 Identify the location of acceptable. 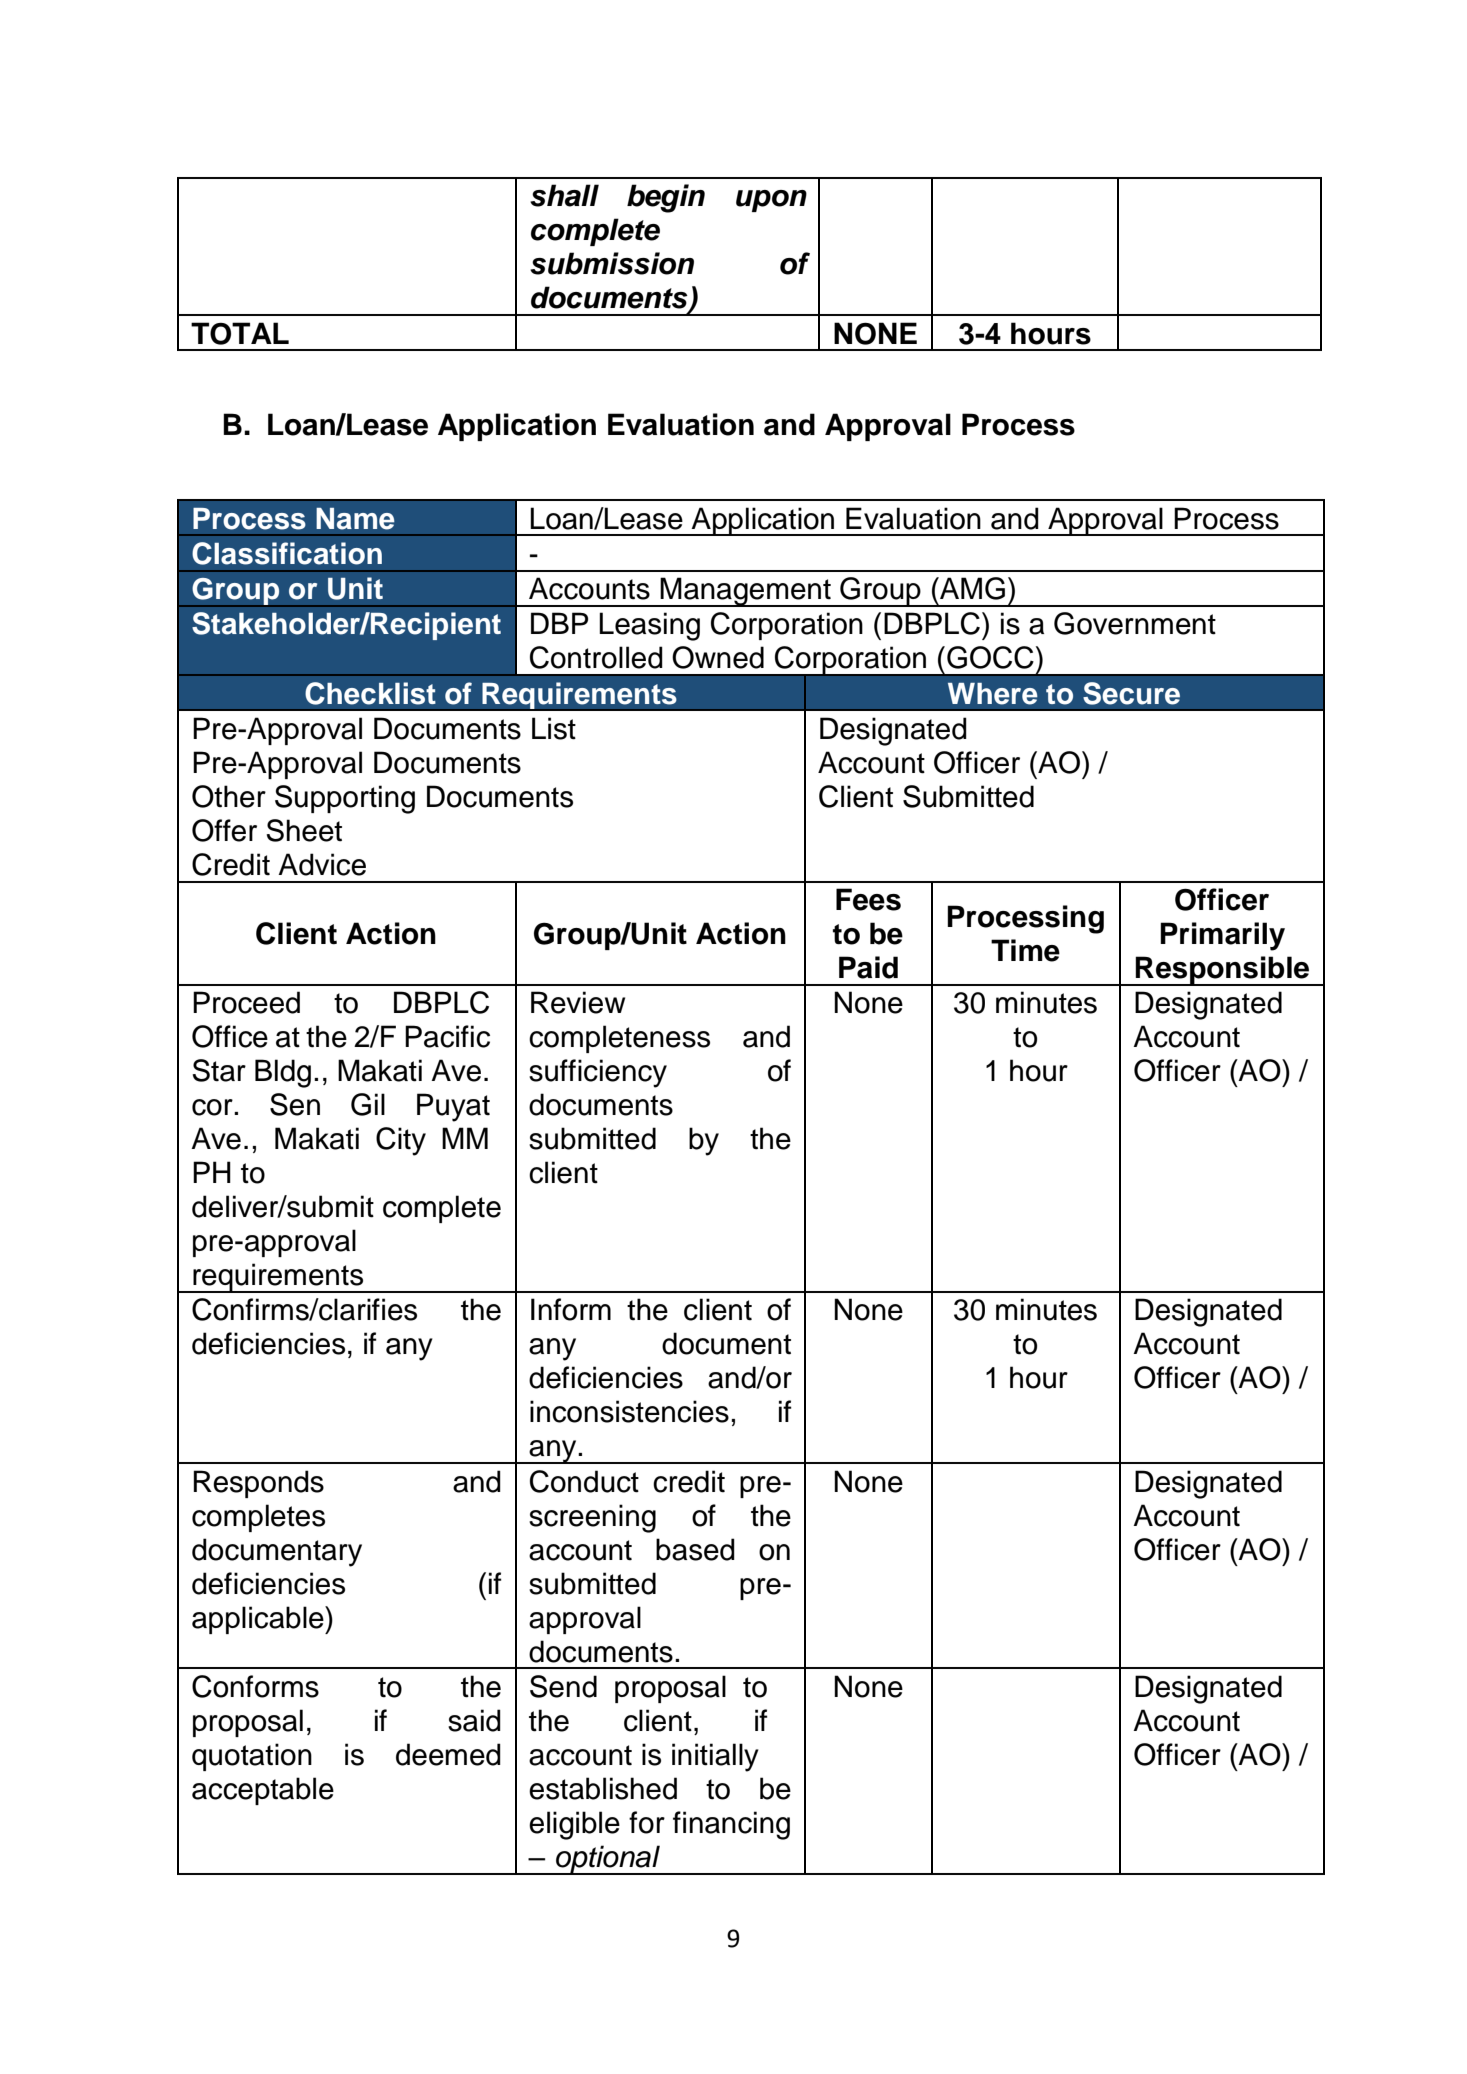
(263, 1791).
